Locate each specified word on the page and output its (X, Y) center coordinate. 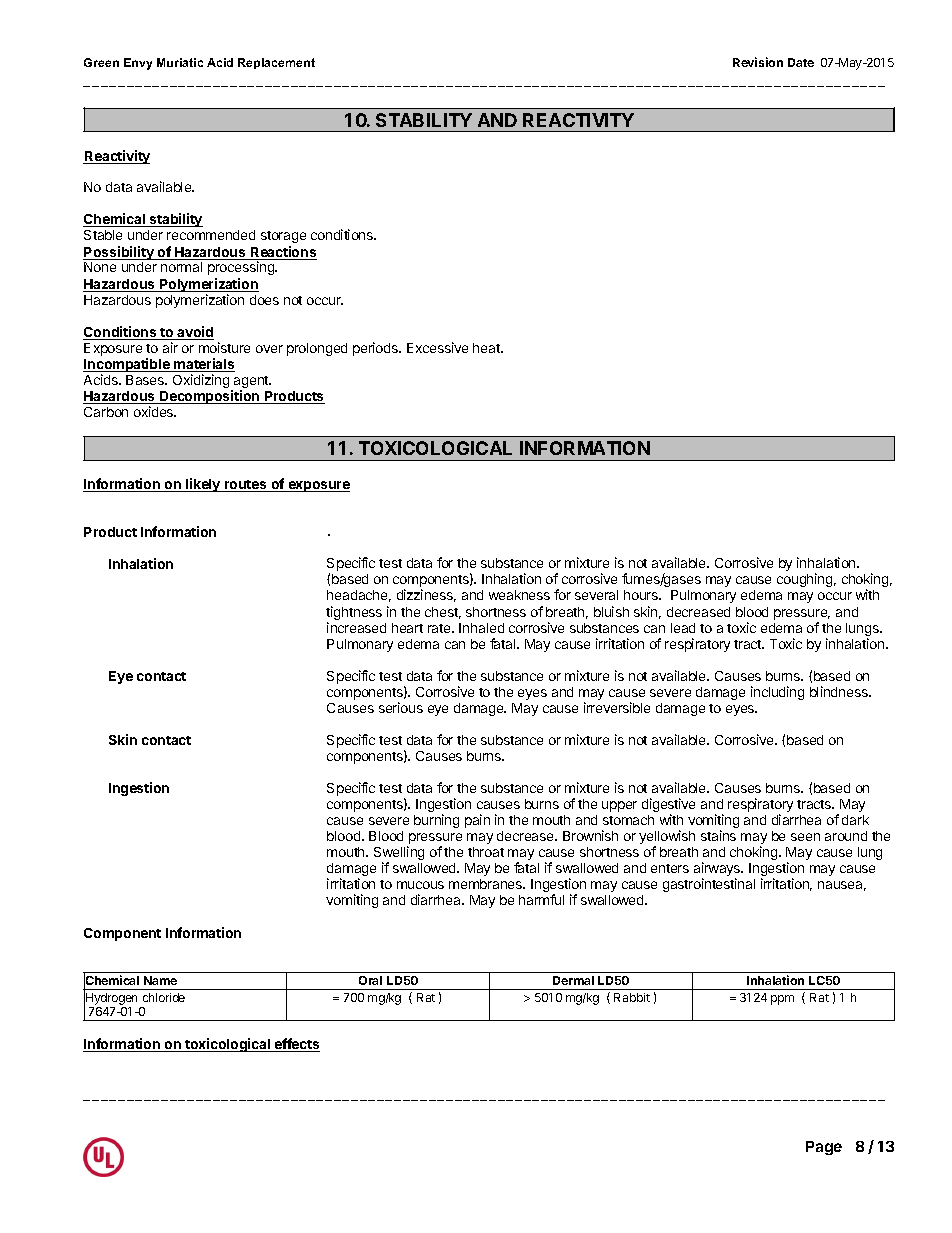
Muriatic (180, 62)
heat (487, 348)
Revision (758, 62)
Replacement (276, 63)
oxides (155, 411)
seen (805, 837)
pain (477, 821)
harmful (541, 899)
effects (296, 1045)
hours (642, 595)
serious (401, 707)
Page (824, 1148)
